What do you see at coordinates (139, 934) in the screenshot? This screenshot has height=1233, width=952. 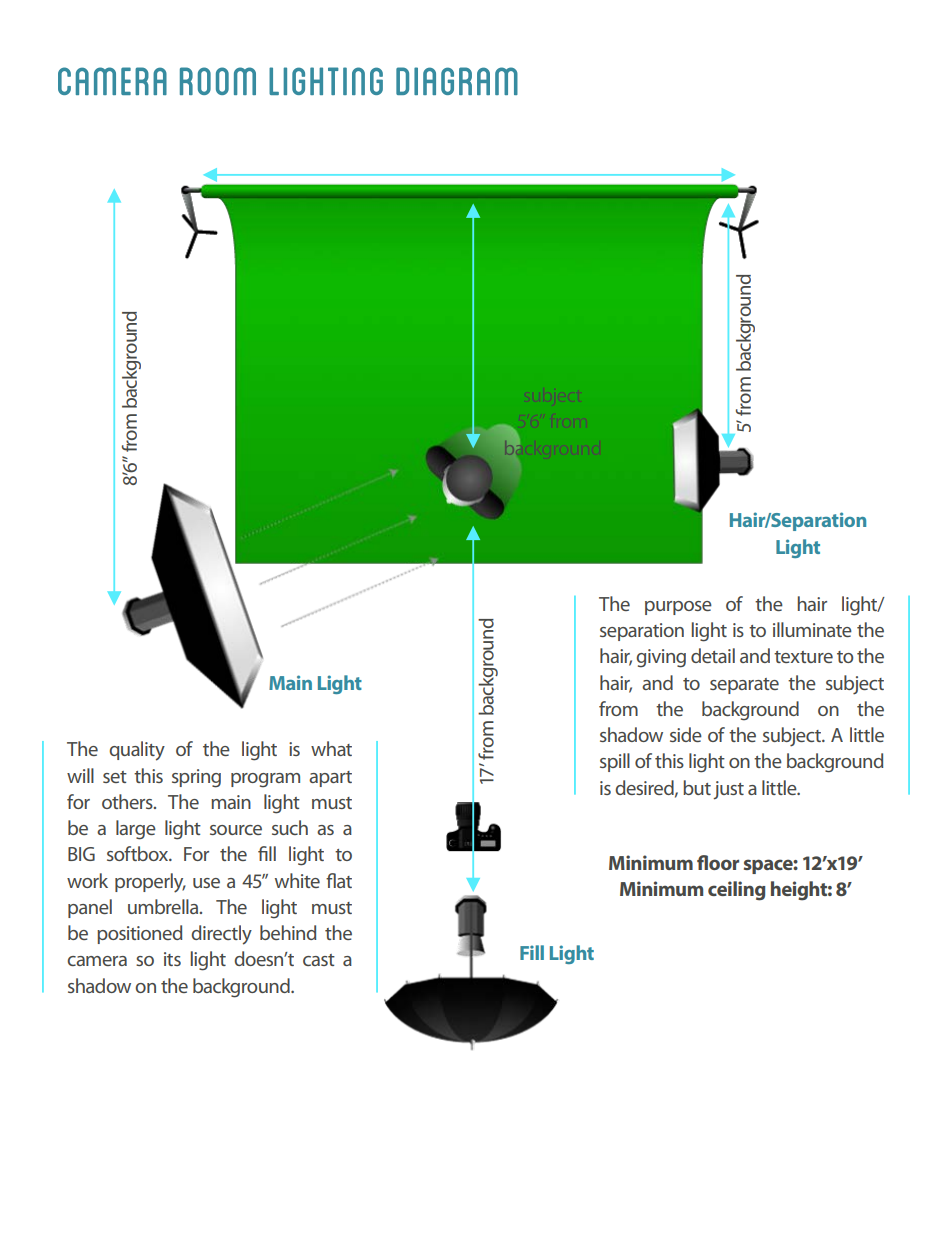 I see `positioned` at bounding box center [139, 934].
